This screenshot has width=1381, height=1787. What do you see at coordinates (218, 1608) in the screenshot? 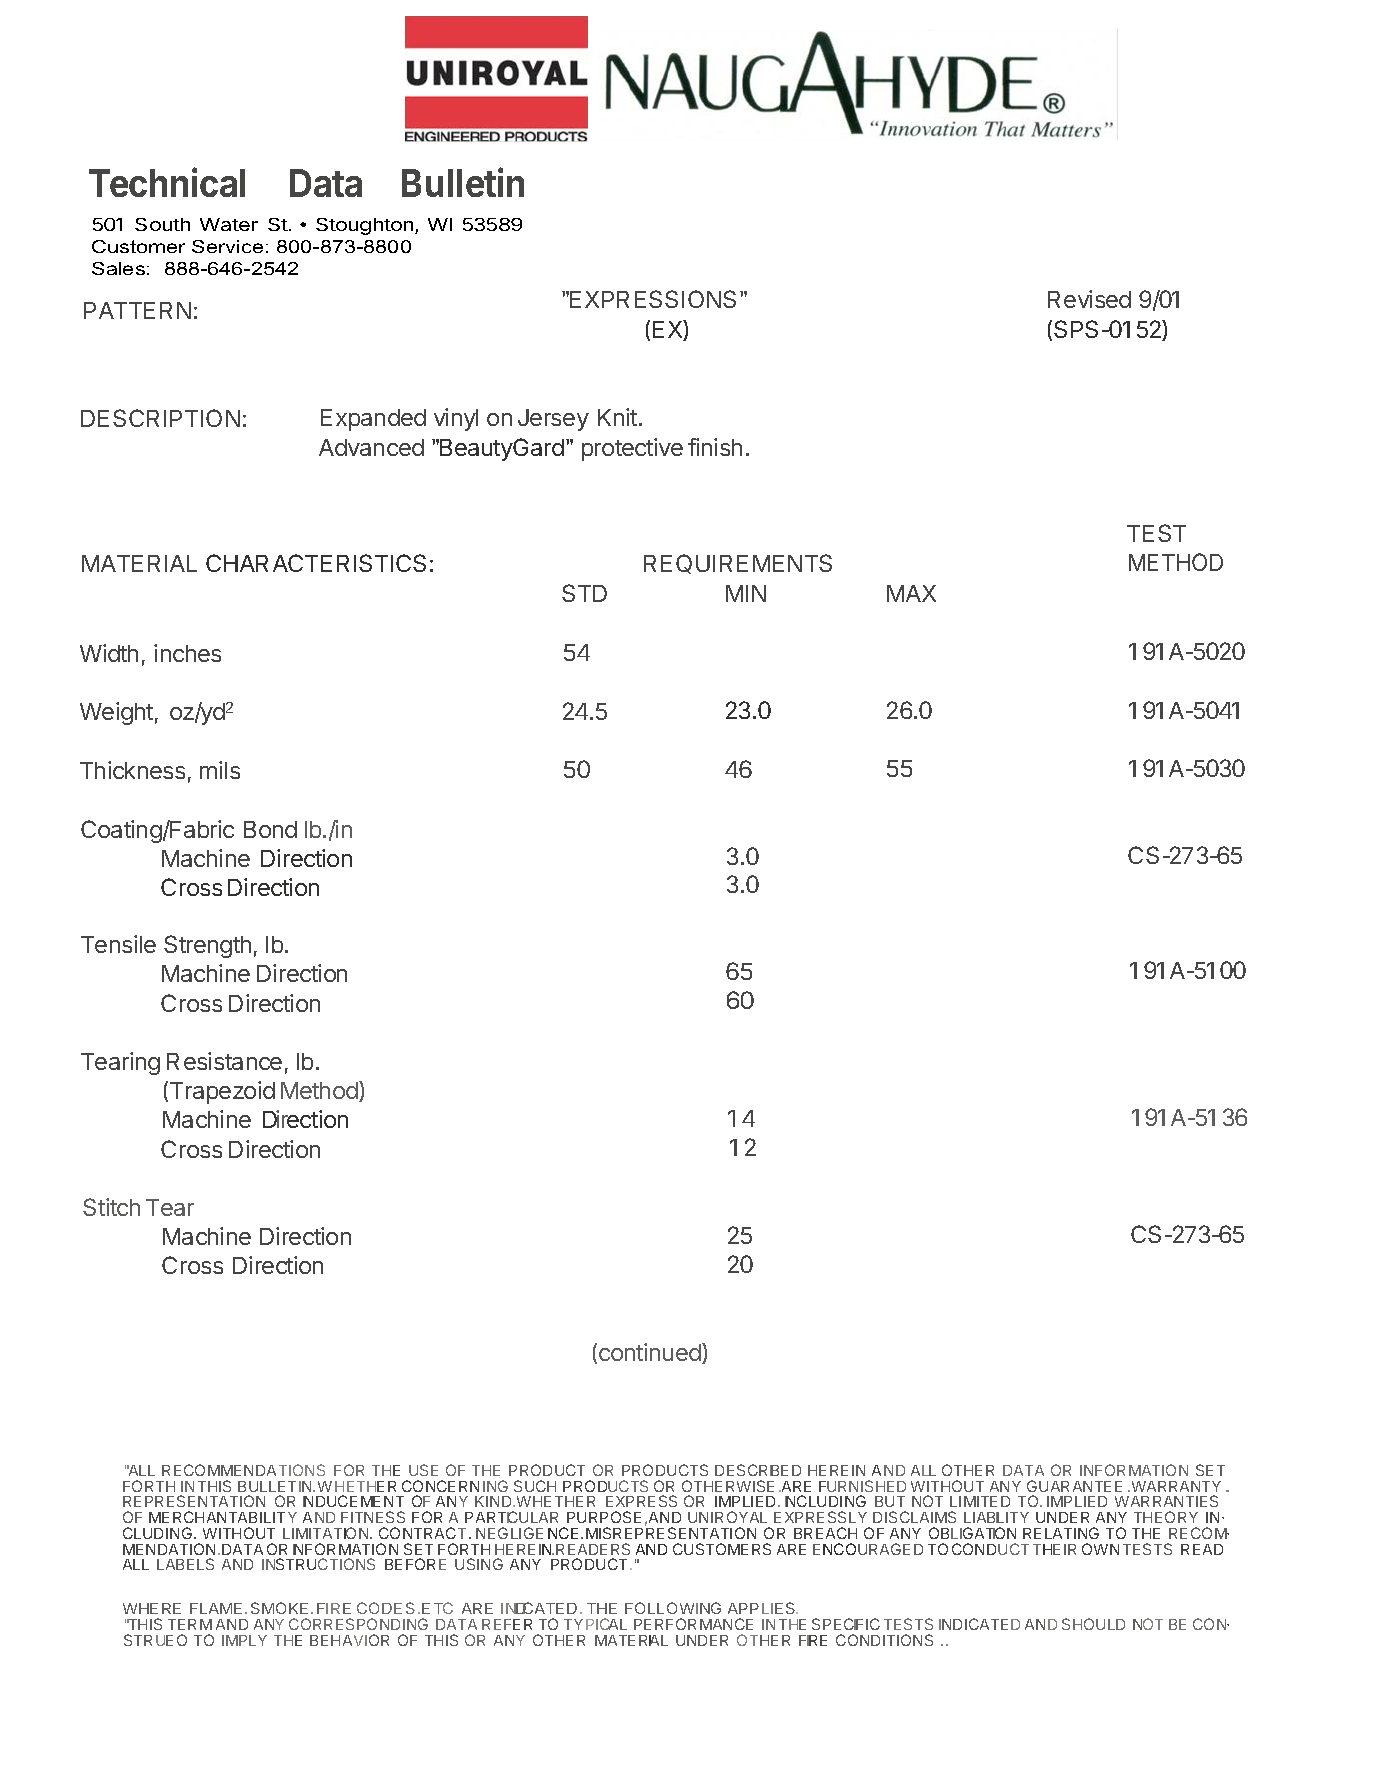
I see `FLAME` at bounding box center [218, 1608].
